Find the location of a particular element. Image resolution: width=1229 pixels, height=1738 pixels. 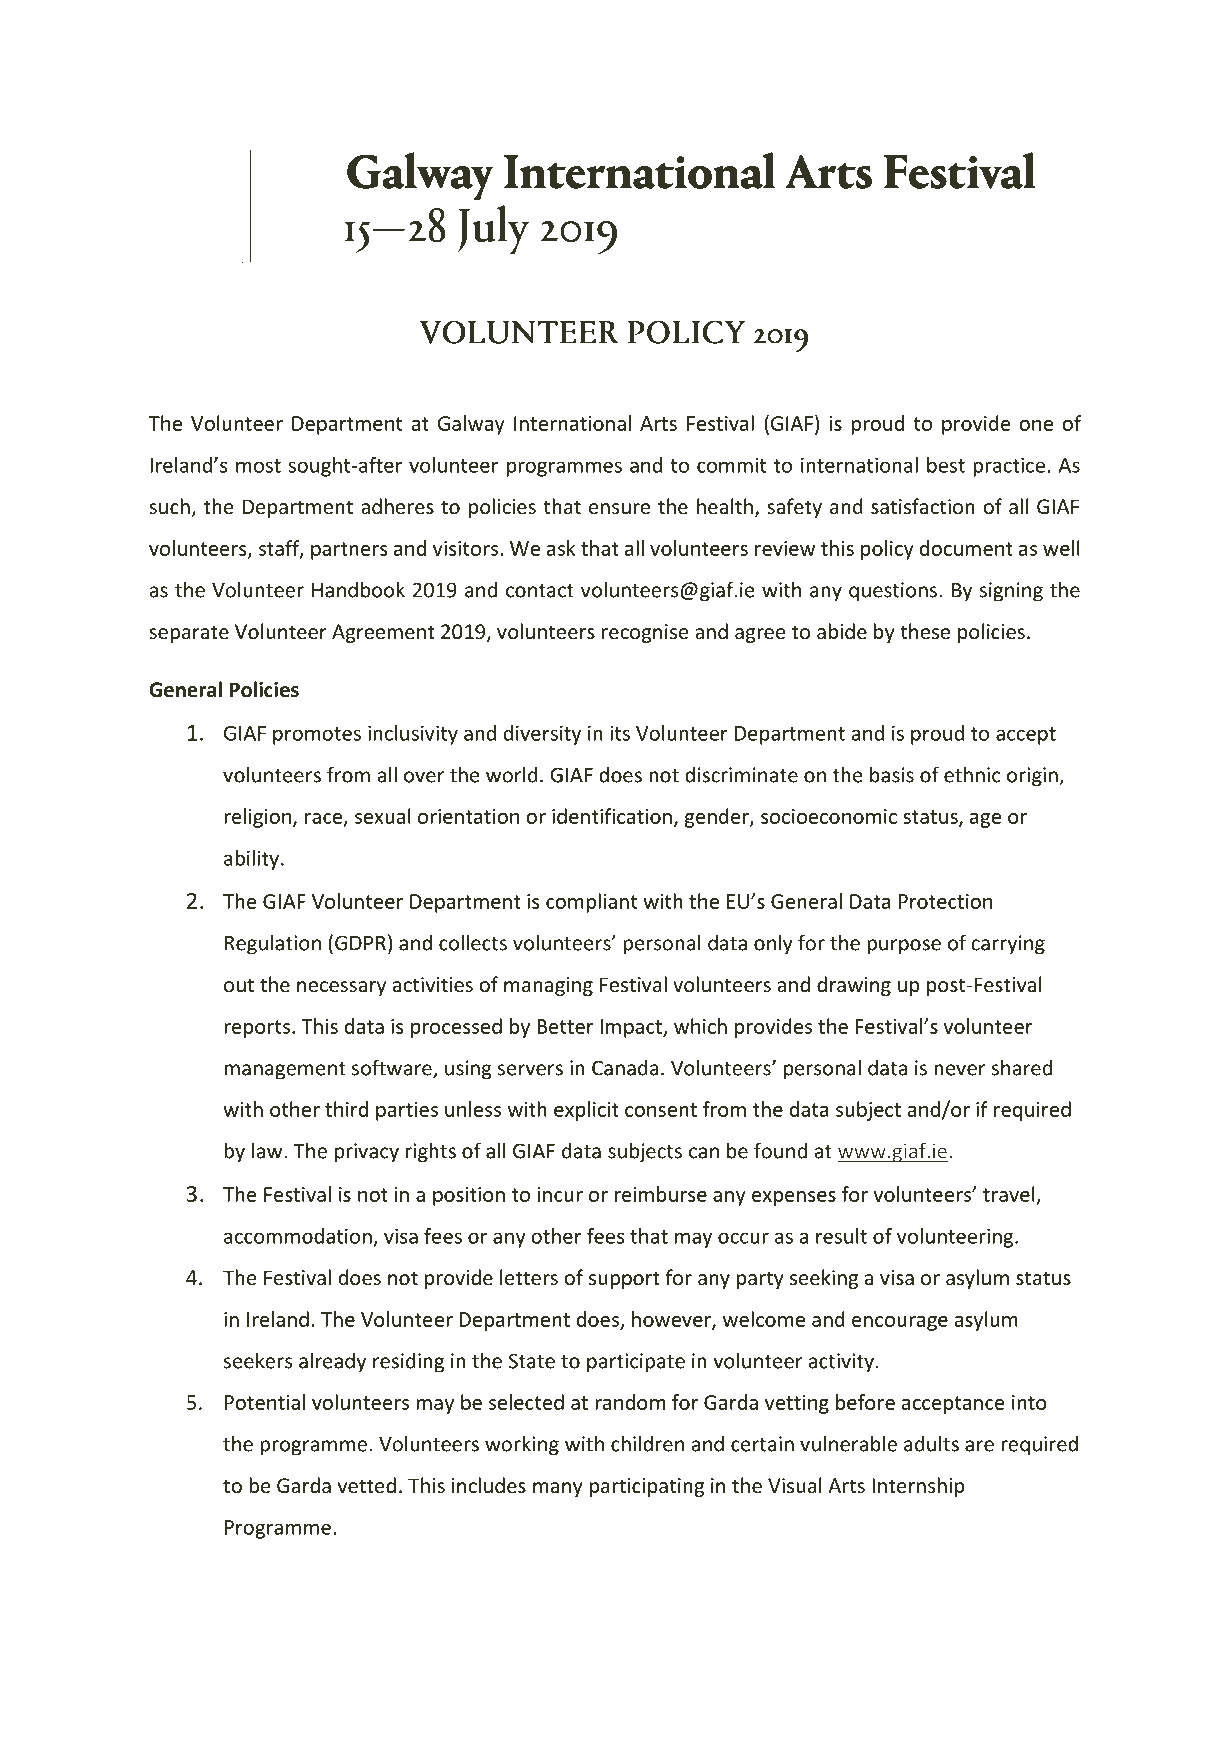

best is located at coordinates (946, 465).
